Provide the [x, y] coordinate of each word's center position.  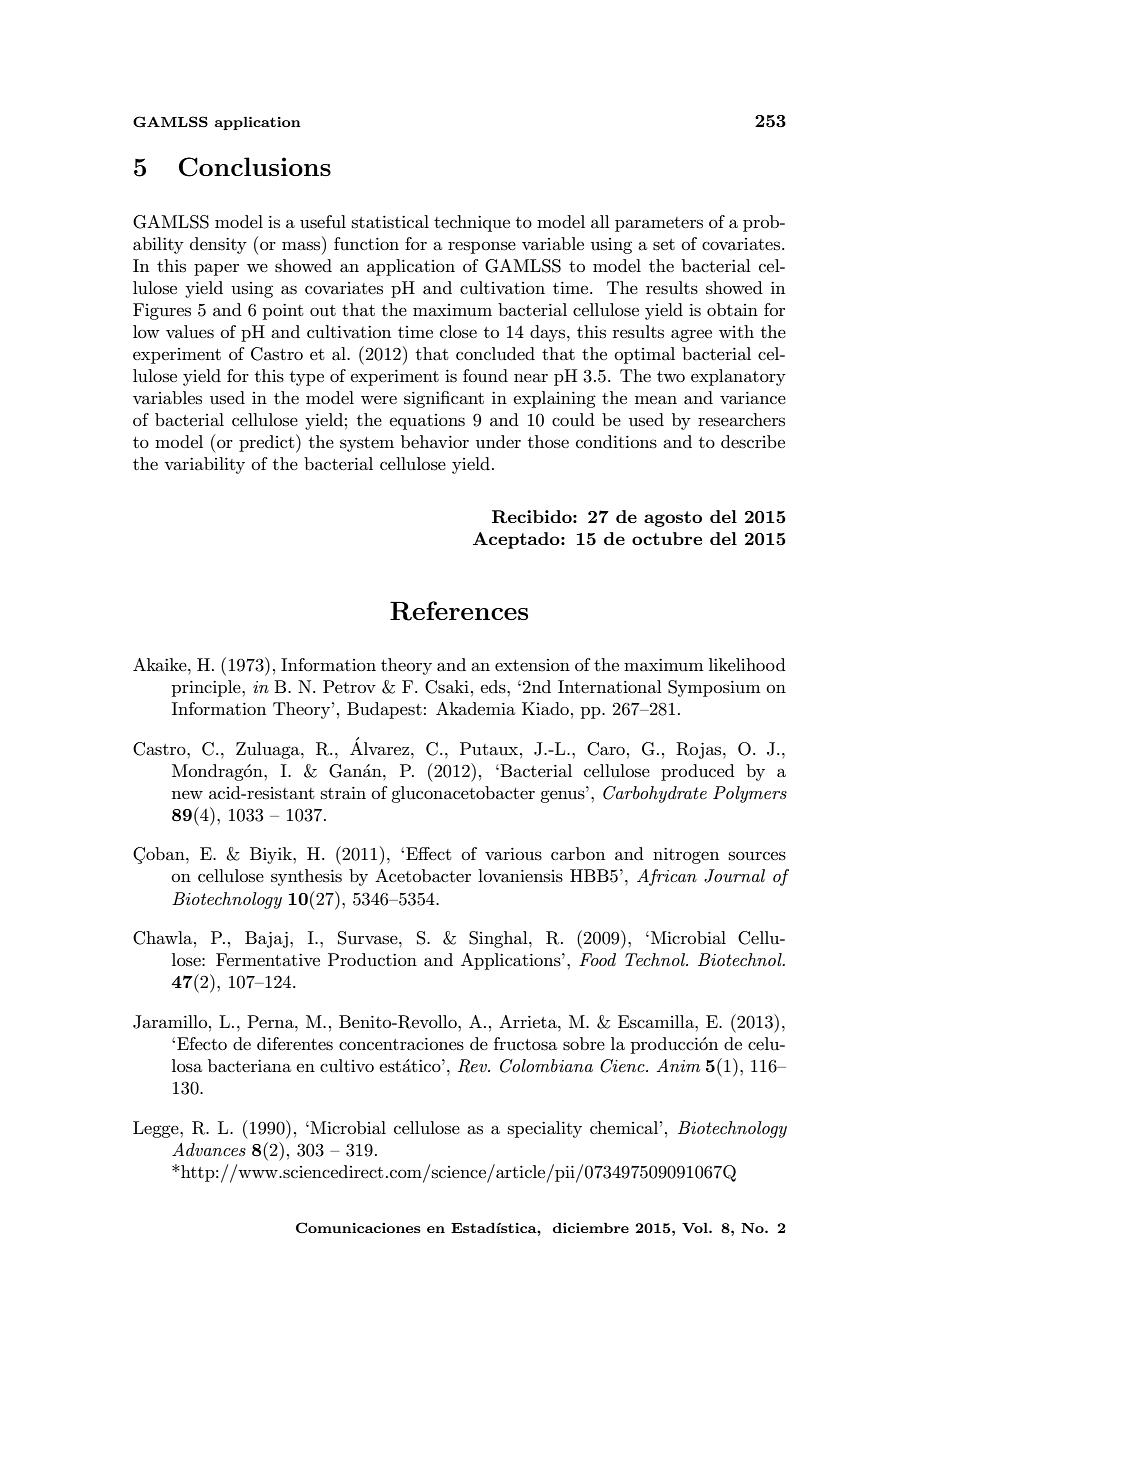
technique [472, 223]
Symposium [714, 688]
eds [494, 687]
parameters [659, 224]
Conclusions [255, 167]
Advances [209, 1149]
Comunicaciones [358, 1228]
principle [207, 688]
